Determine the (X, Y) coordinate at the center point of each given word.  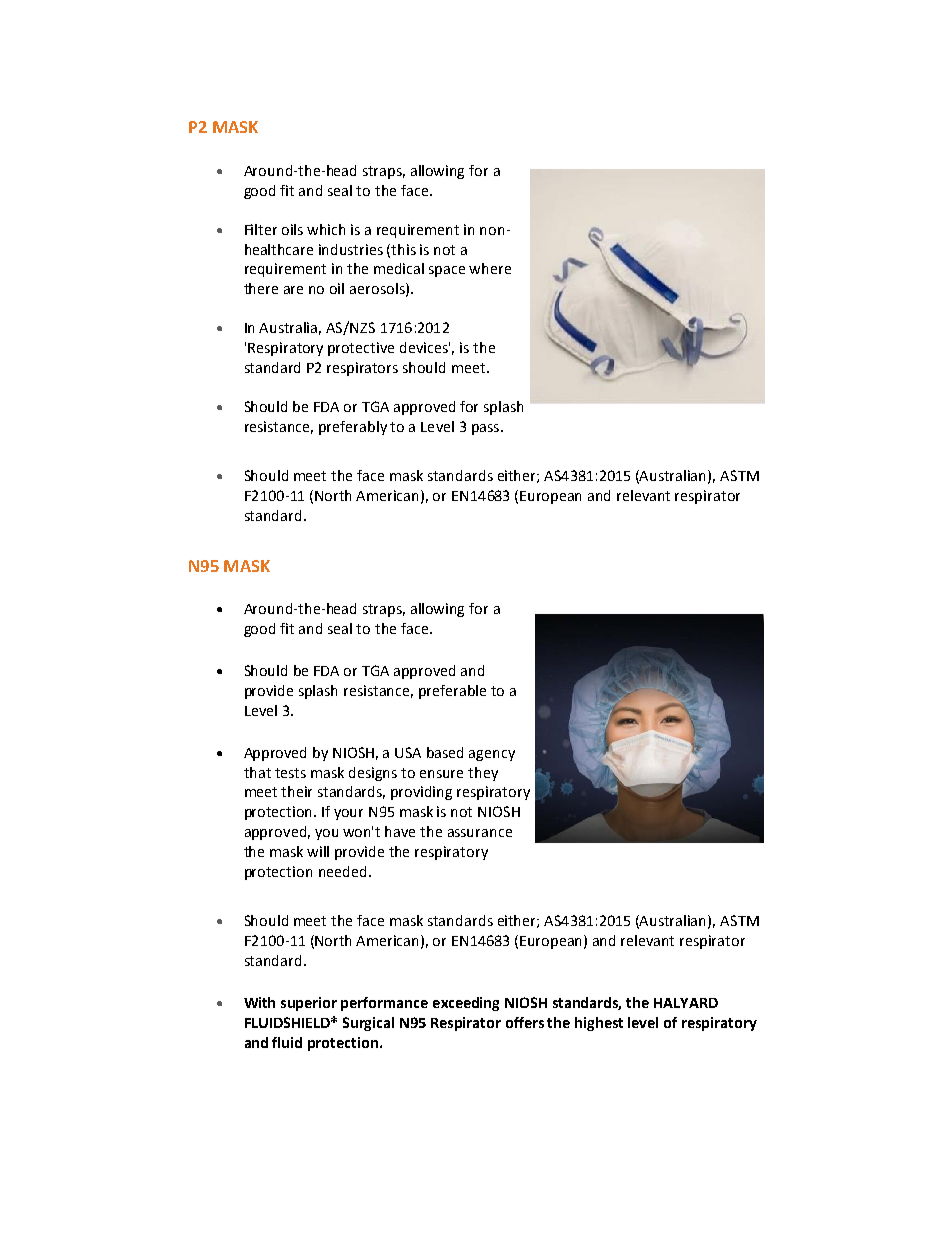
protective (361, 349)
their (296, 791)
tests (290, 773)
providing (421, 793)
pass (485, 429)
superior (309, 1004)
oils (292, 229)
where (490, 268)
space (447, 271)
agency (492, 755)
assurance (480, 833)
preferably (353, 428)
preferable (452, 692)
